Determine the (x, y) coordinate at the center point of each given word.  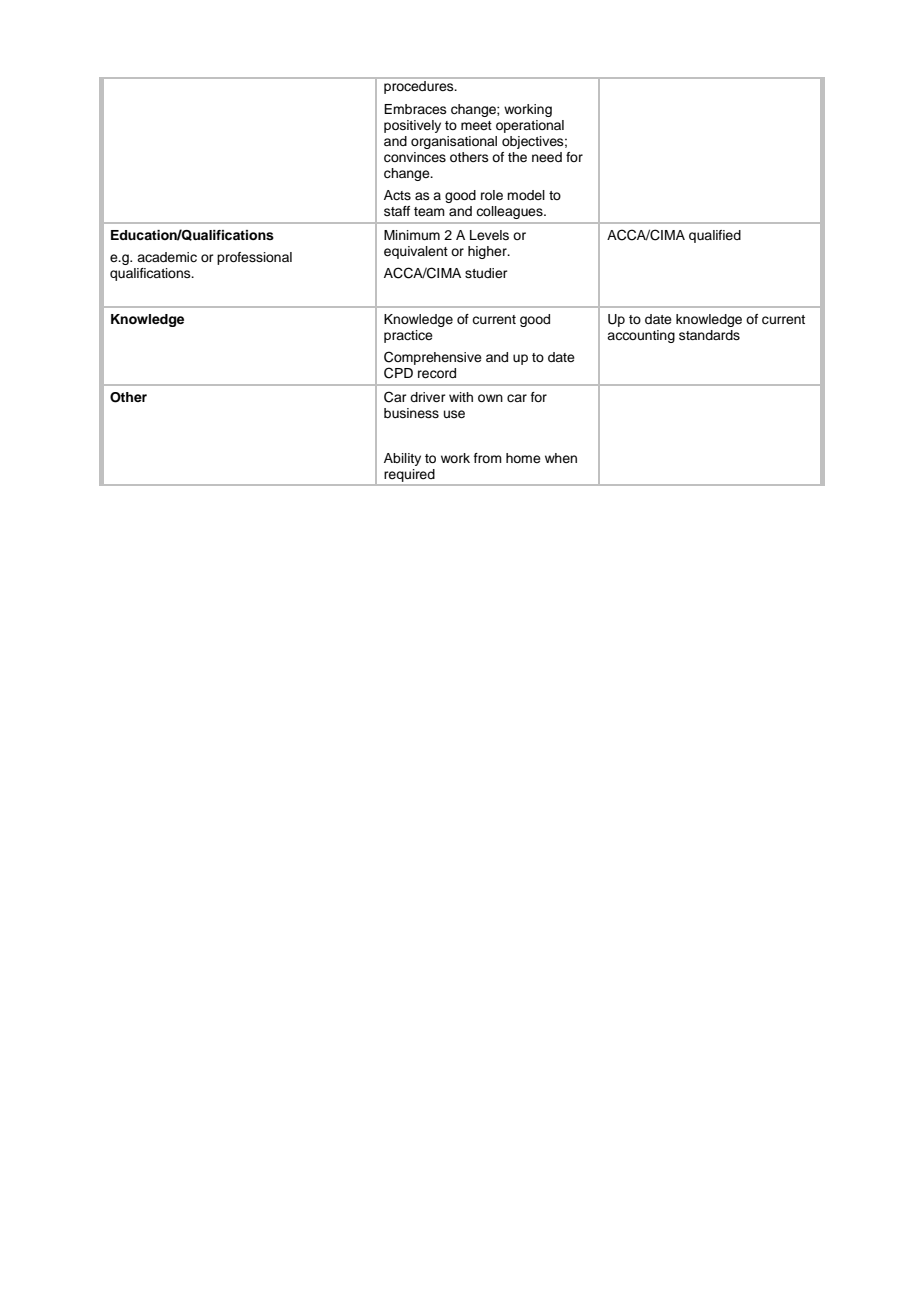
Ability (402, 459)
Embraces (415, 109)
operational (530, 126)
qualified (715, 236)
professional (254, 258)
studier (486, 273)
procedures (420, 87)
